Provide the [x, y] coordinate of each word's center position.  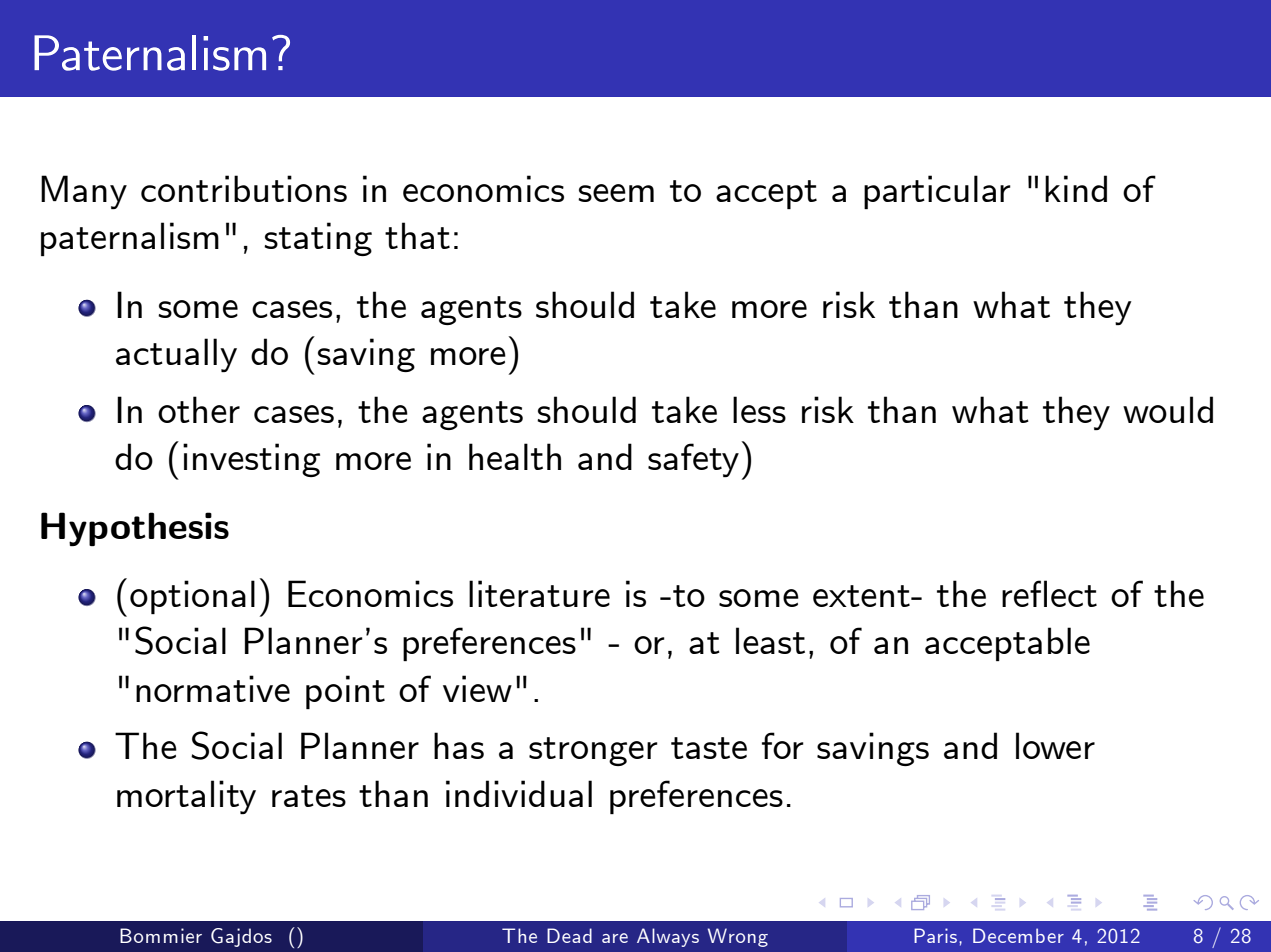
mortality [186, 797]
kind [1076, 188]
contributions [244, 188]
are [615, 938]
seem [616, 193]
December [1018, 935]
